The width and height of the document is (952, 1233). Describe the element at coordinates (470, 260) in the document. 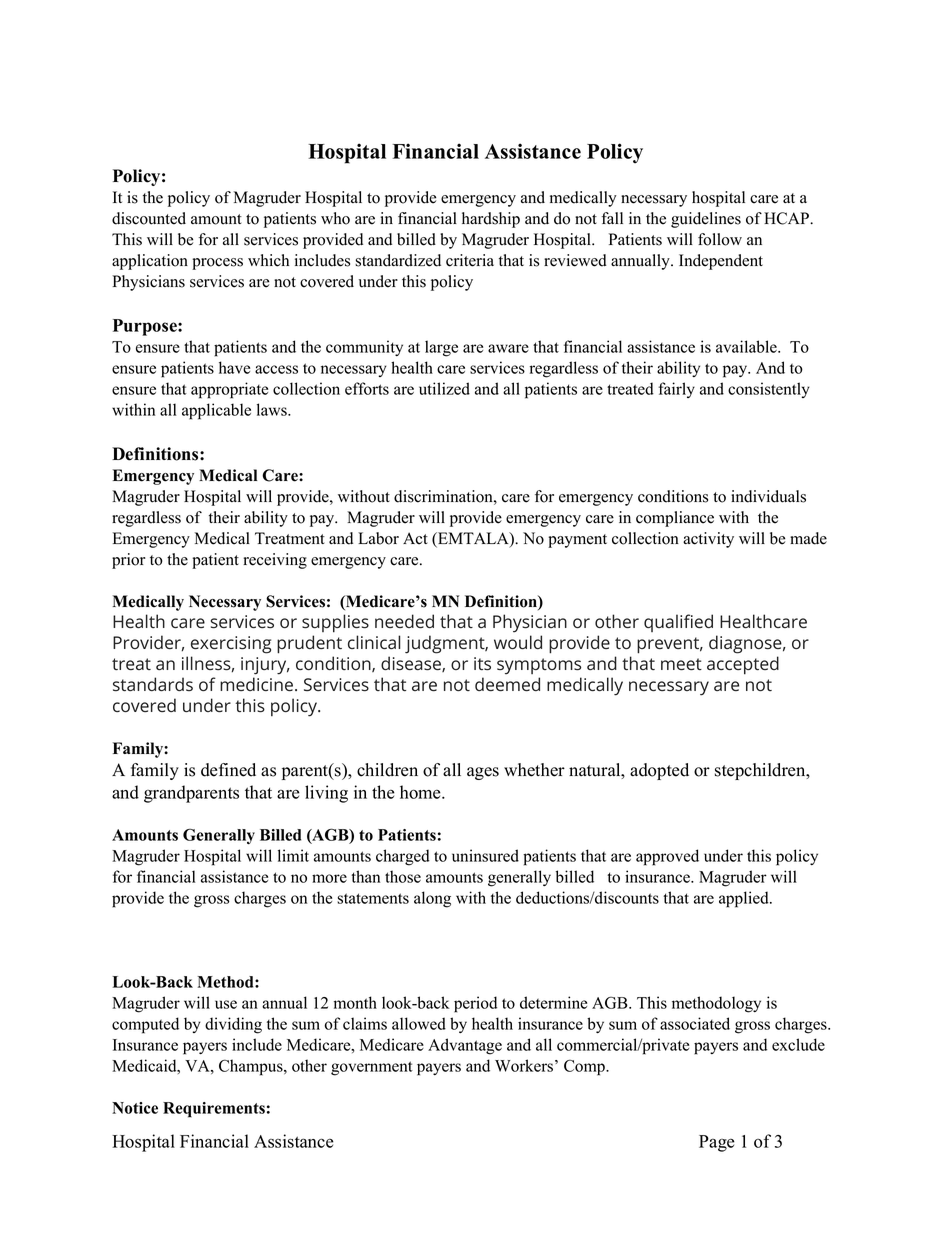

I see `criteria` at that location.
